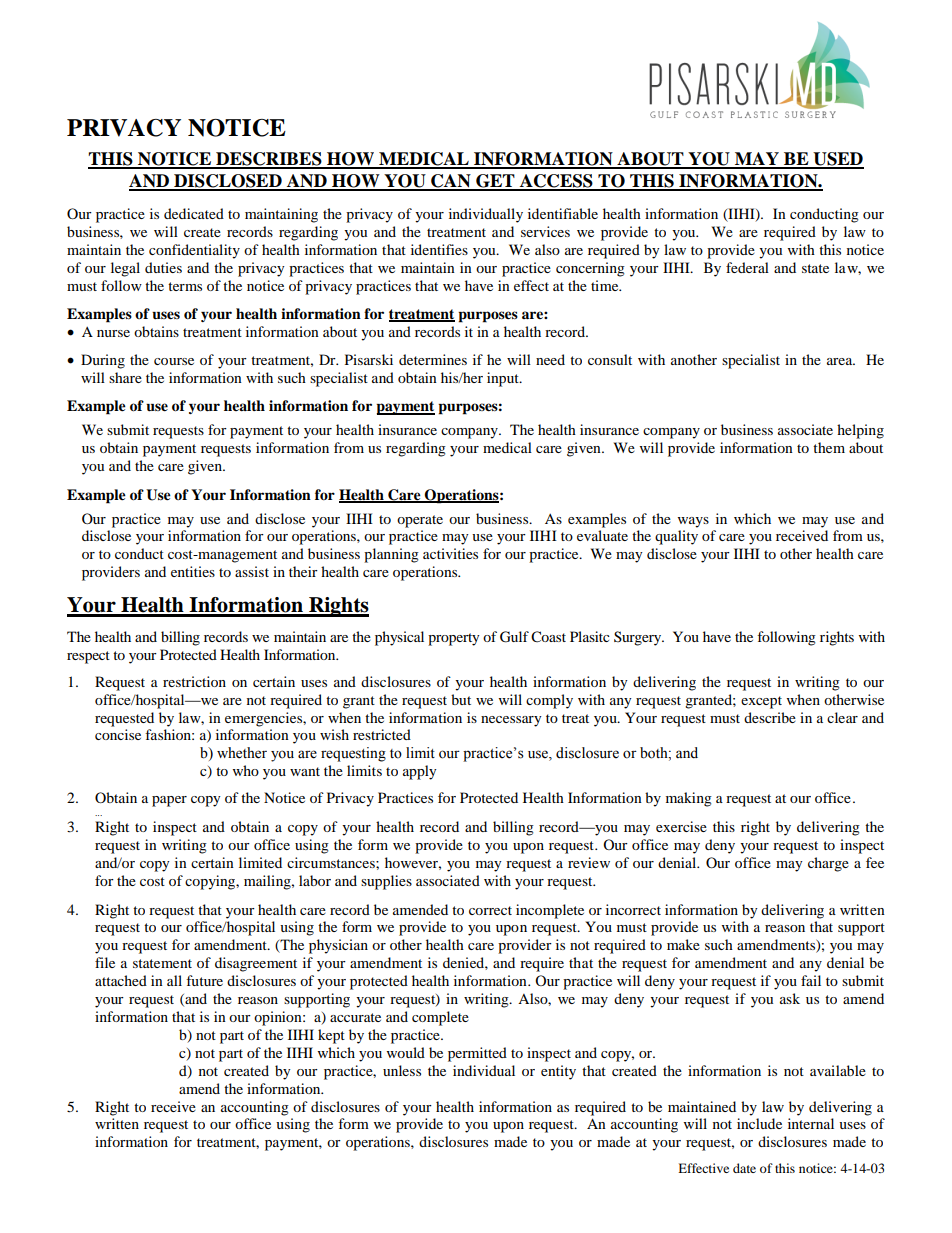 The image size is (952, 1233). I want to click on kept, so click(331, 1036).
